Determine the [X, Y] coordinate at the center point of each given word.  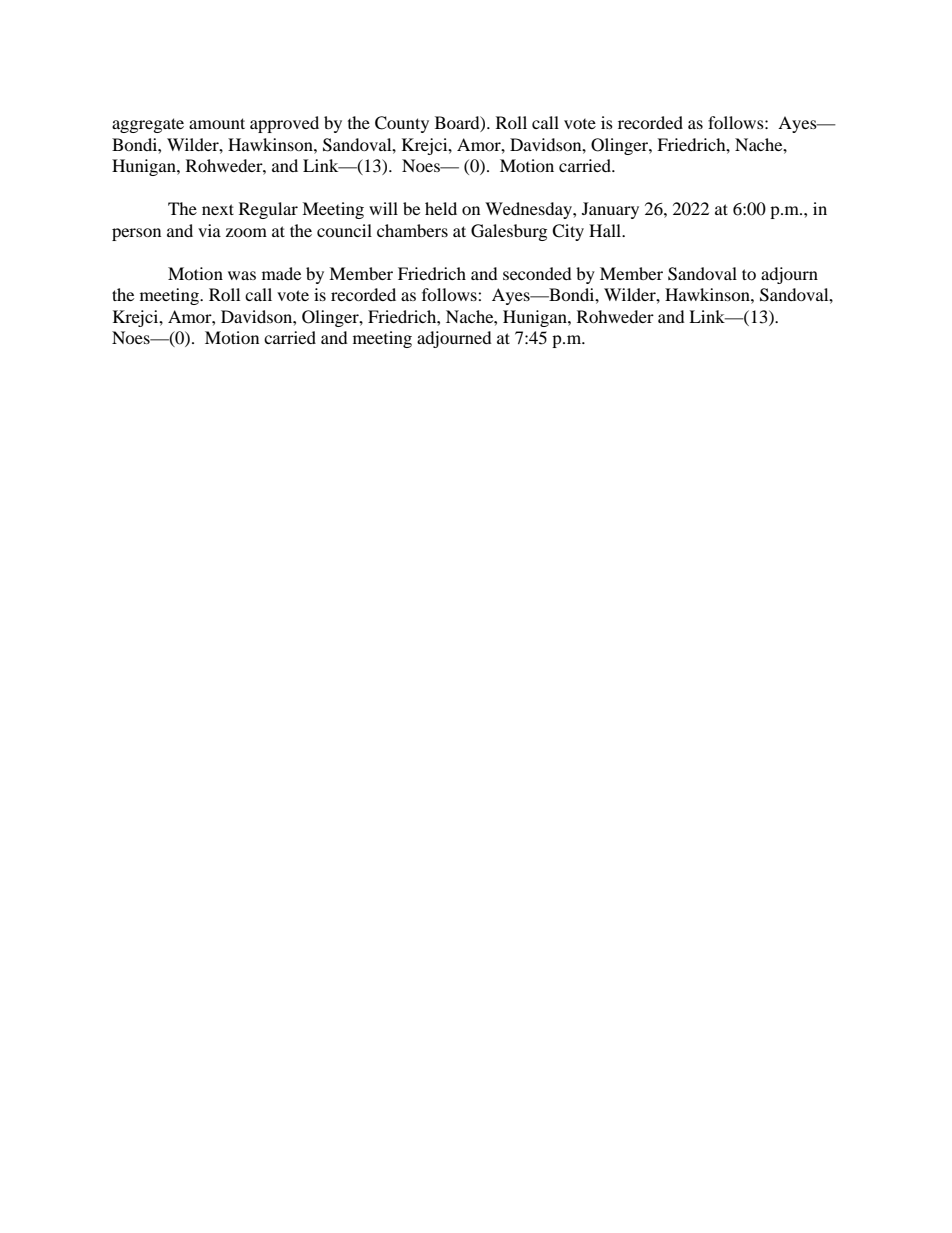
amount [217, 123]
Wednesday [529, 210]
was [242, 275]
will [383, 208]
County [402, 124]
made [281, 273]
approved [284, 124]
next [218, 209]
